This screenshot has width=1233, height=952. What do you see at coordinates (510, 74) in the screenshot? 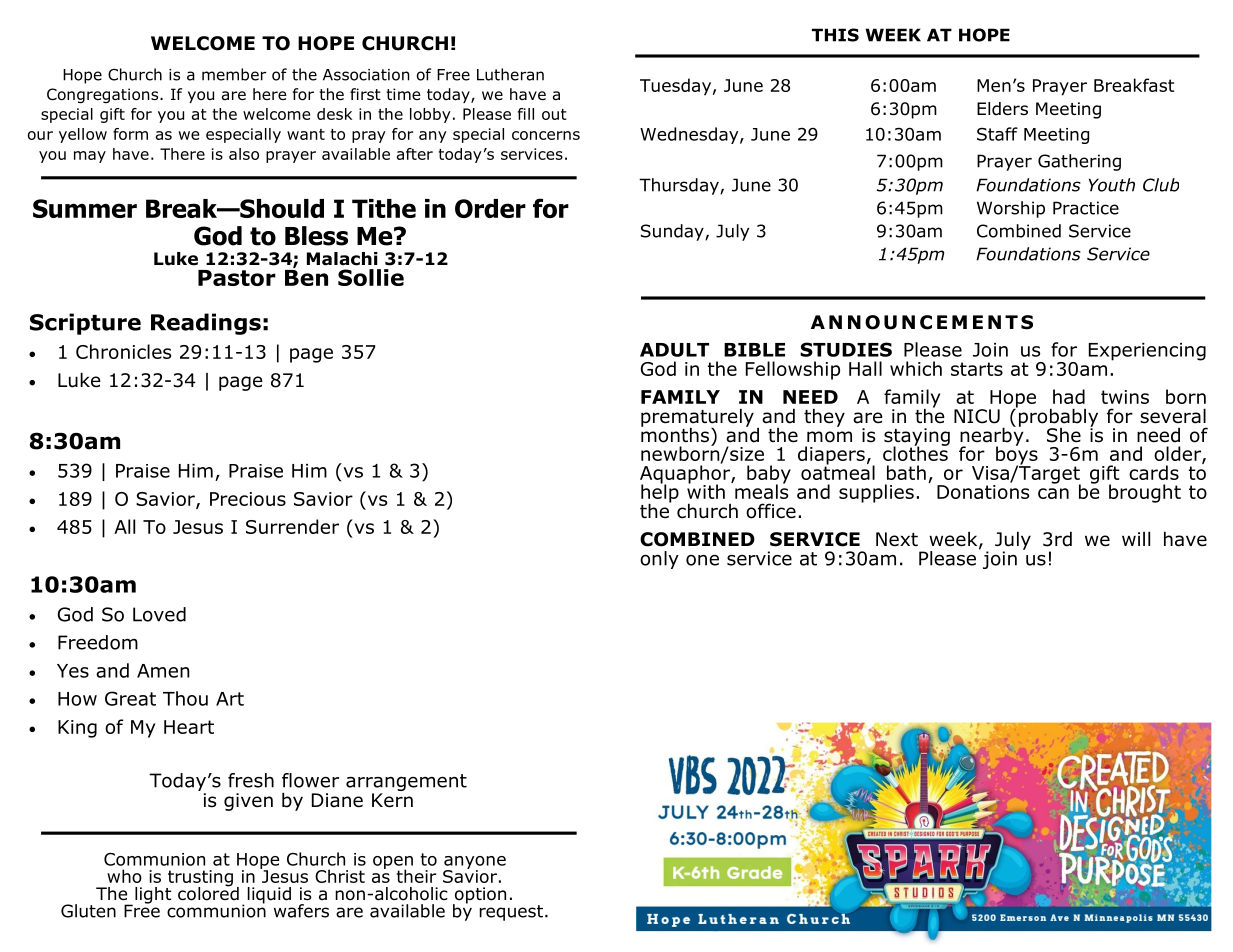
I see `Lutheran` at bounding box center [510, 74].
